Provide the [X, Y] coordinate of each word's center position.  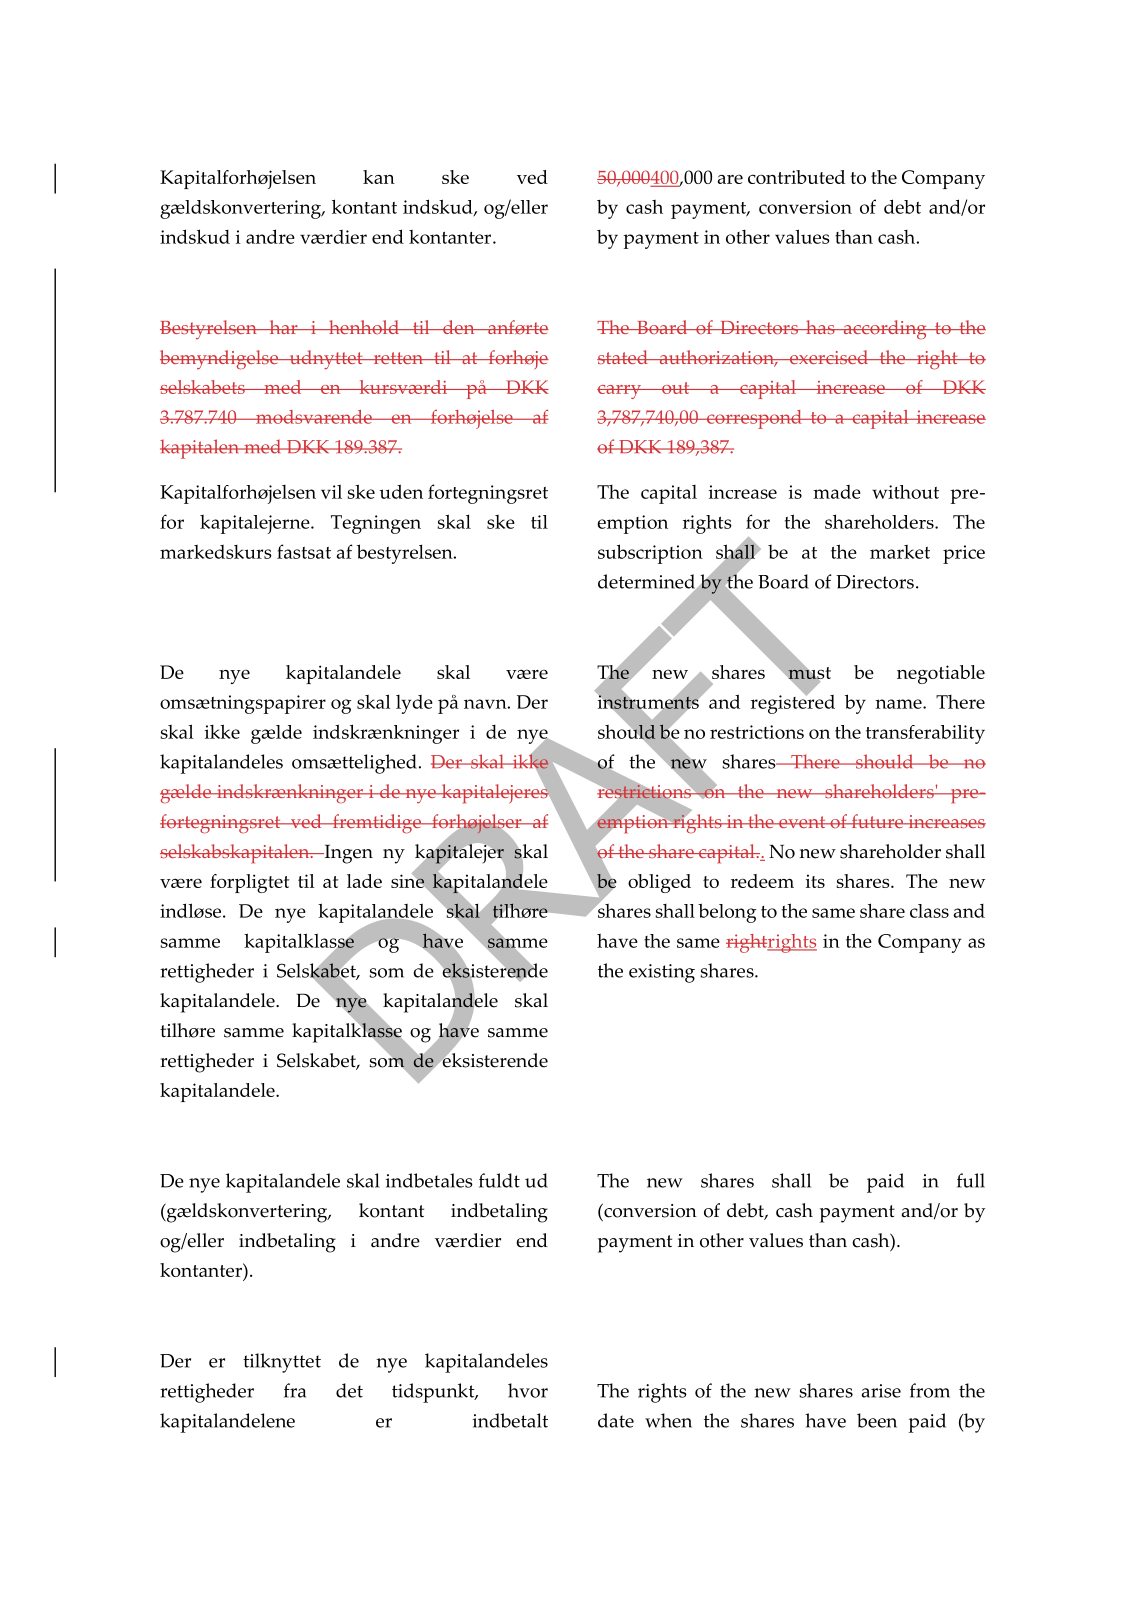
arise [881, 1391]
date [616, 1420]
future [877, 821]
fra [295, 1390]
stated [623, 357]
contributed [796, 177]
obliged [659, 883]
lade [364, 881]
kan [379, 177]
